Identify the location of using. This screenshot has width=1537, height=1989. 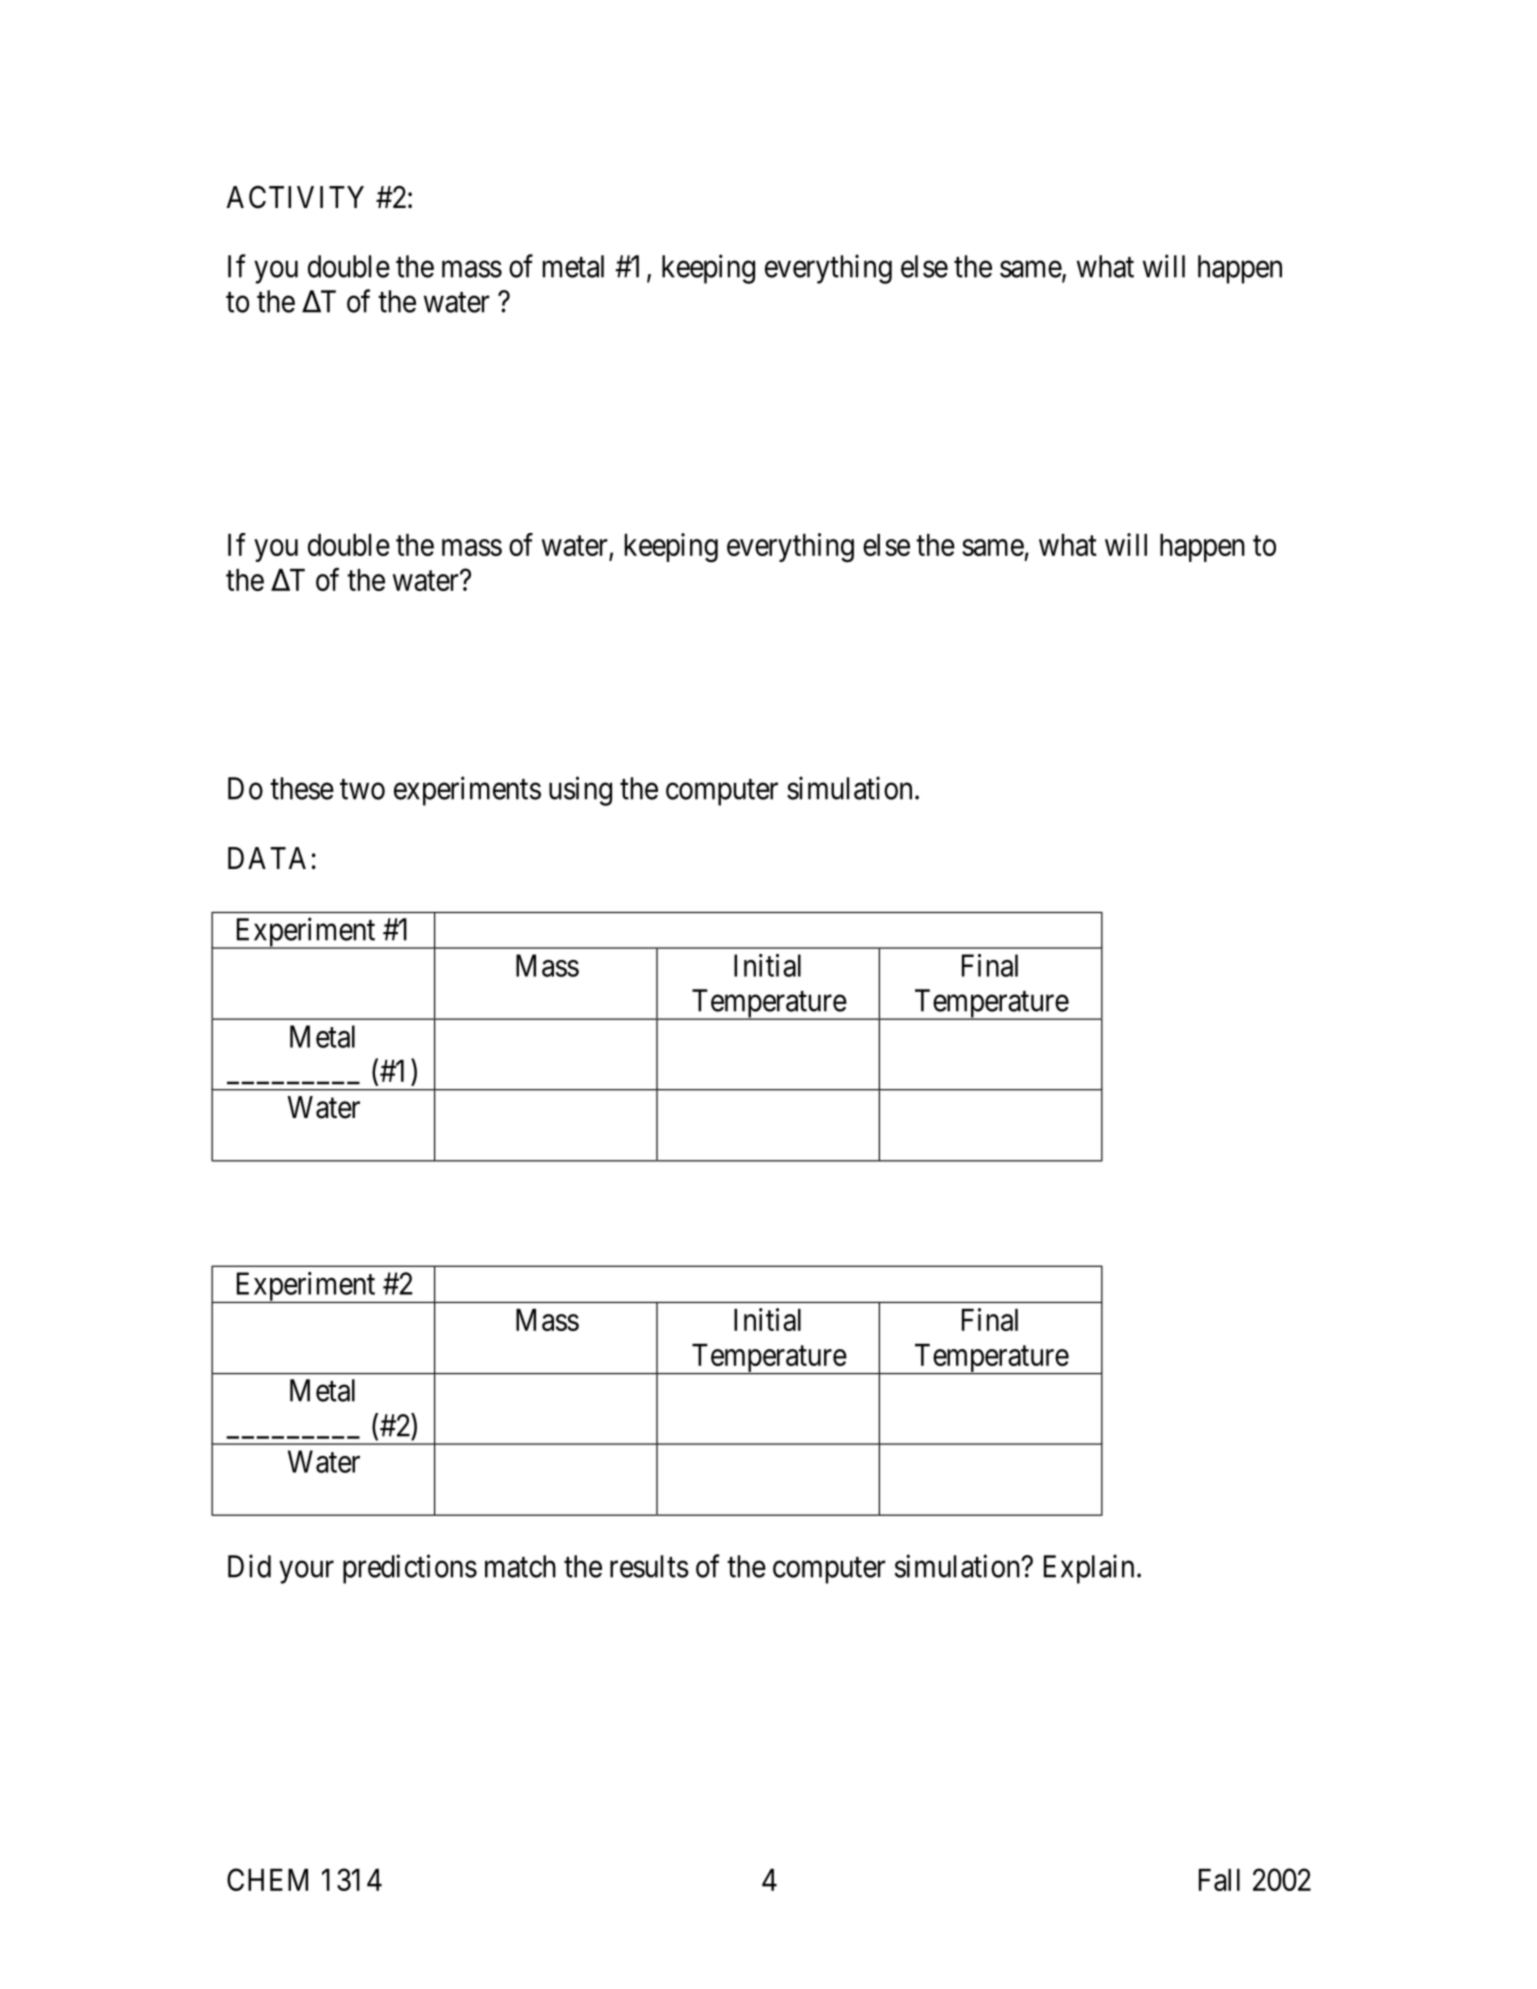
(580, 791).
